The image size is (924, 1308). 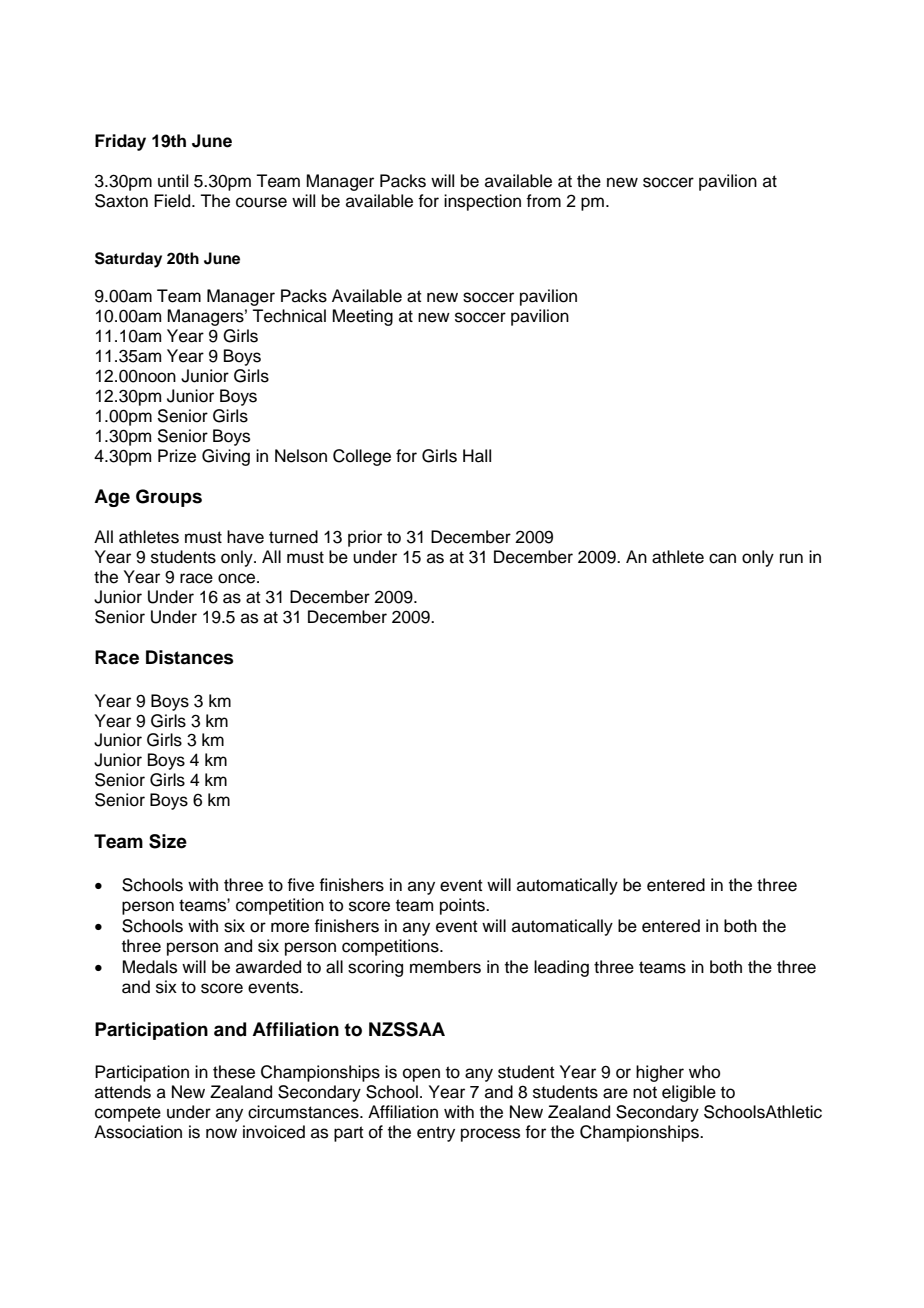 I want to click on inspection, so click(x=482, y=202).
